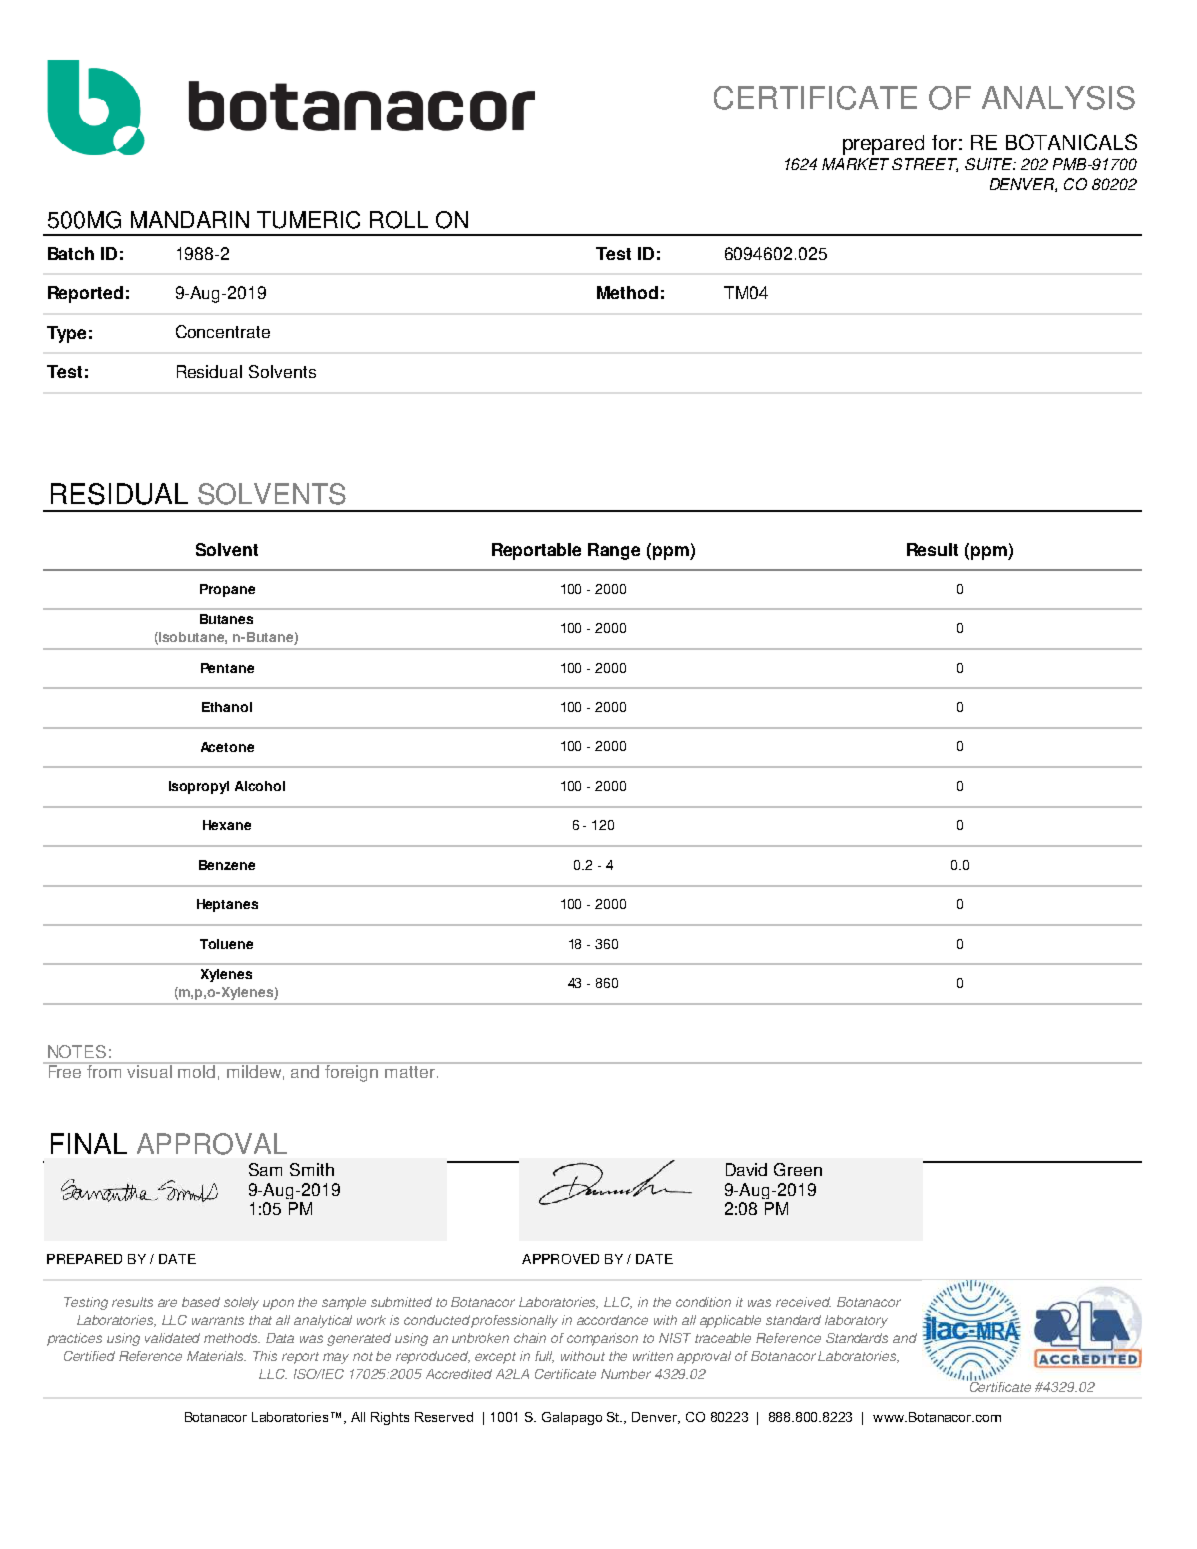  I want to click on Materials, so click(216, 1356).
